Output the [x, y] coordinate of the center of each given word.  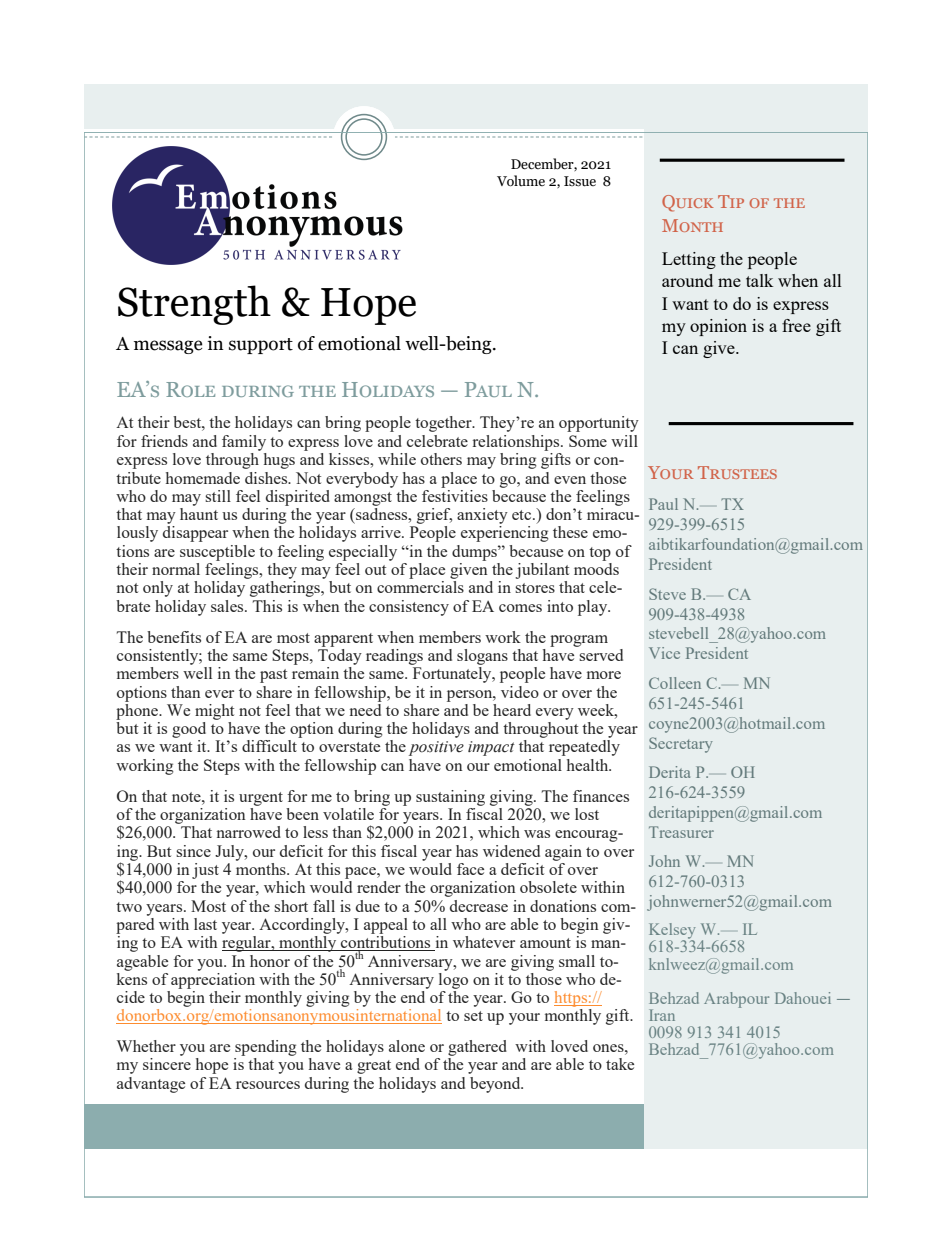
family [244, 443]
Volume [521, 181]
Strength [194, 305]
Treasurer [681, 832]
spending [266, 1048]
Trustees [737, 472]
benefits [174, 637]
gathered [477, 1048]
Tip [731, 201]
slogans [482, 657]
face [470, 869]
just [205, 871]
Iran [662, 1015]
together [444, 424]
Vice [664, 653]
